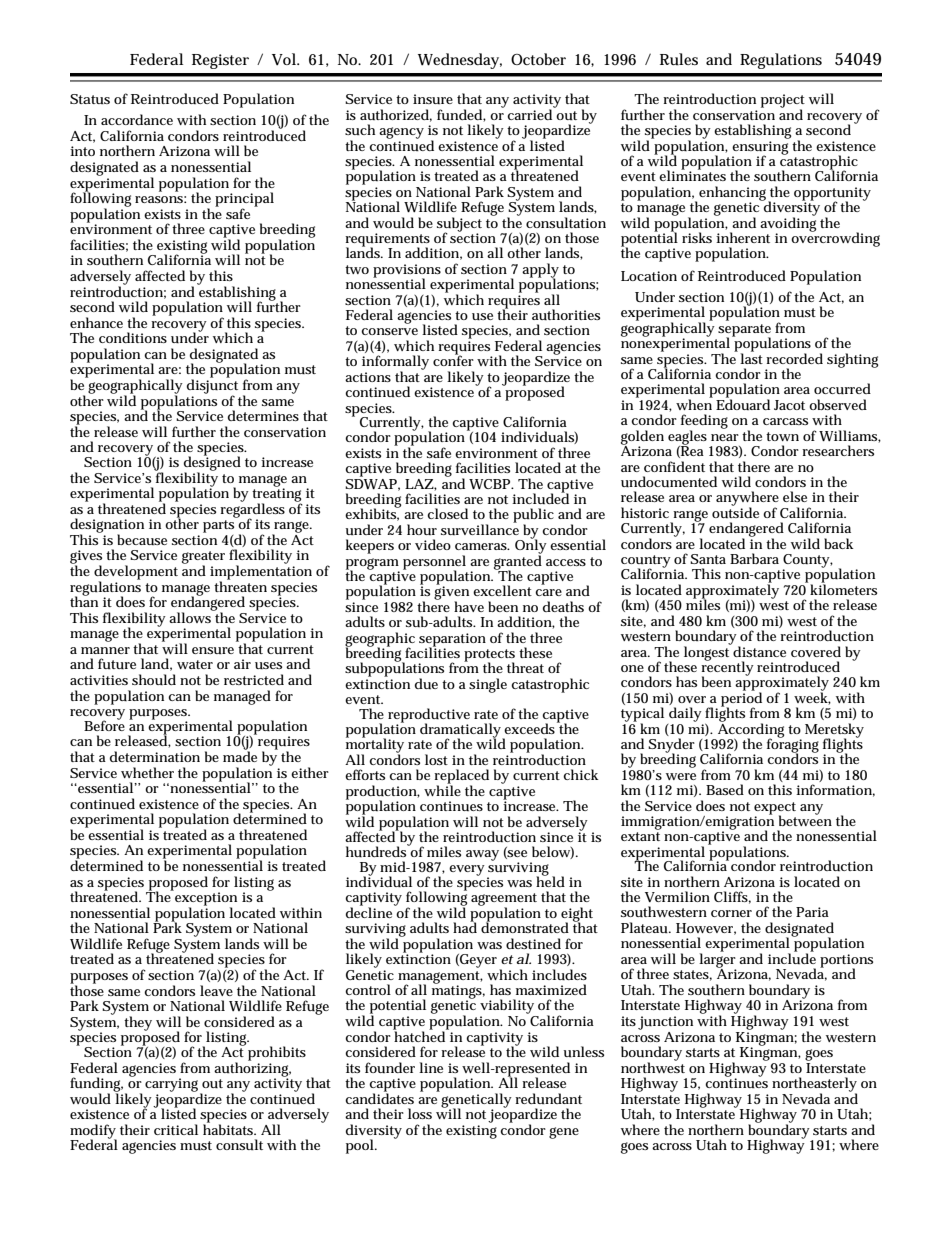  Describe the element at coordinates (395, 363) in the image. I see `informally` at that location.
